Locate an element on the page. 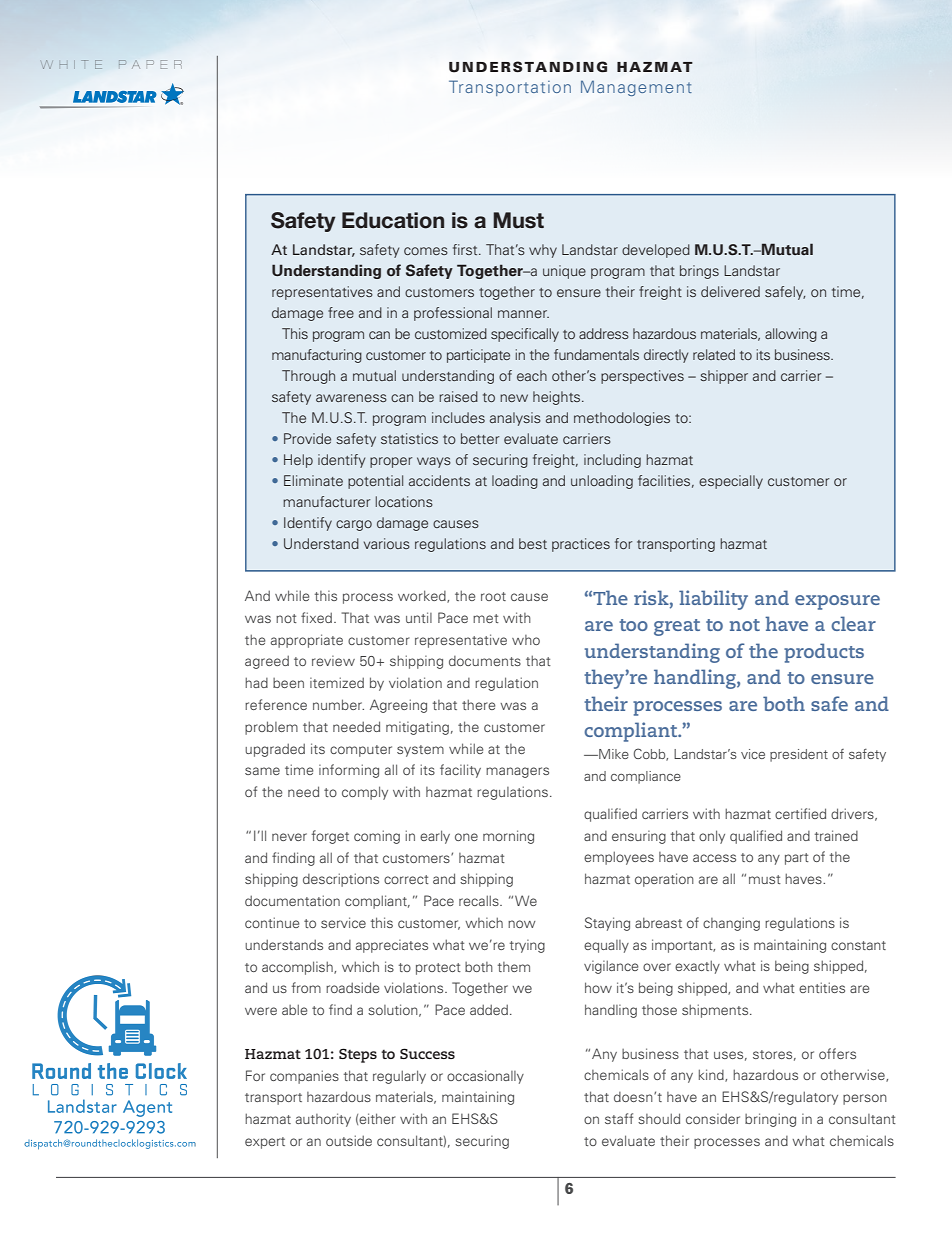  brings is located at coordinates (699, 272).
